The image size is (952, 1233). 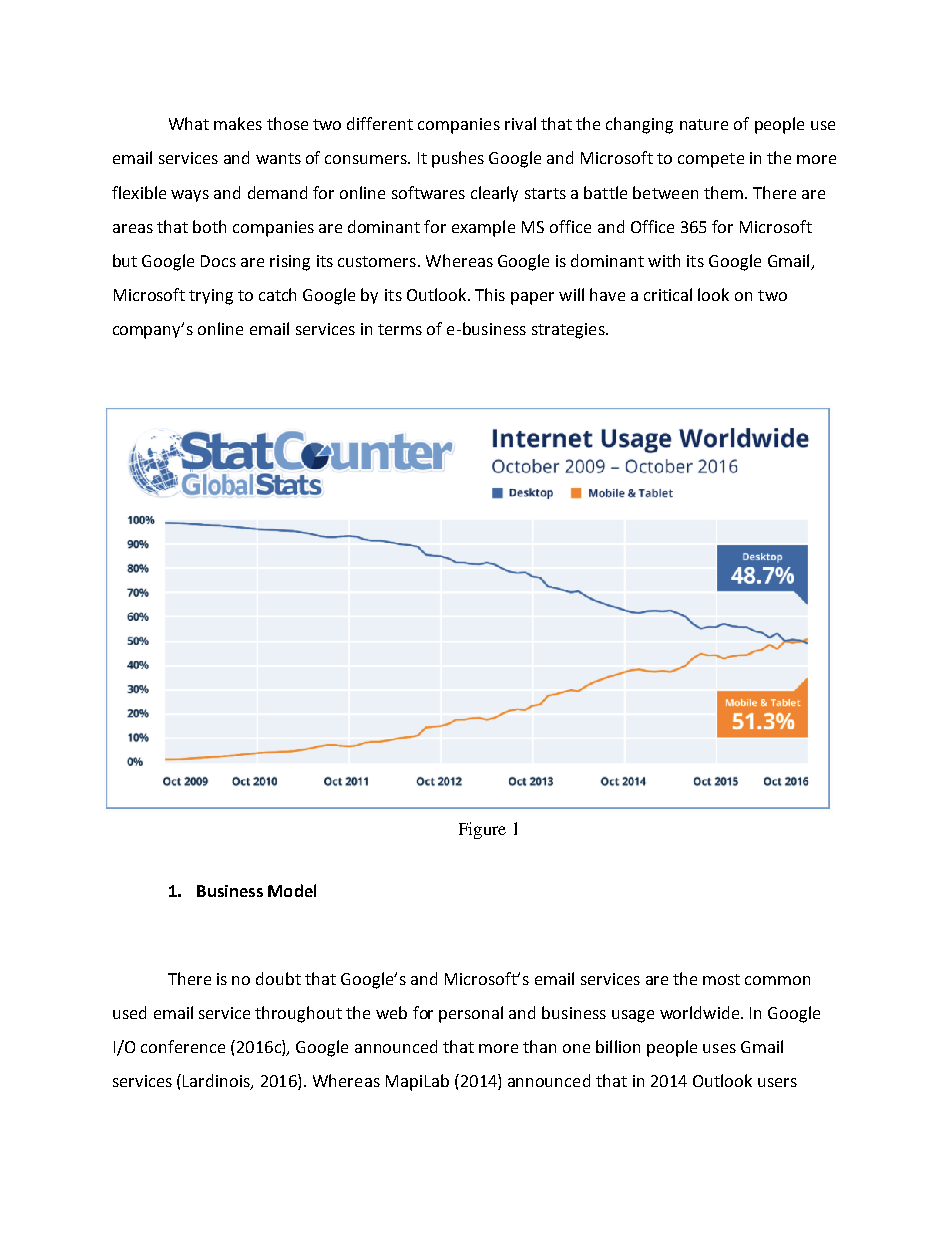 I want to click on personal, so click(x=471, y=1014).
